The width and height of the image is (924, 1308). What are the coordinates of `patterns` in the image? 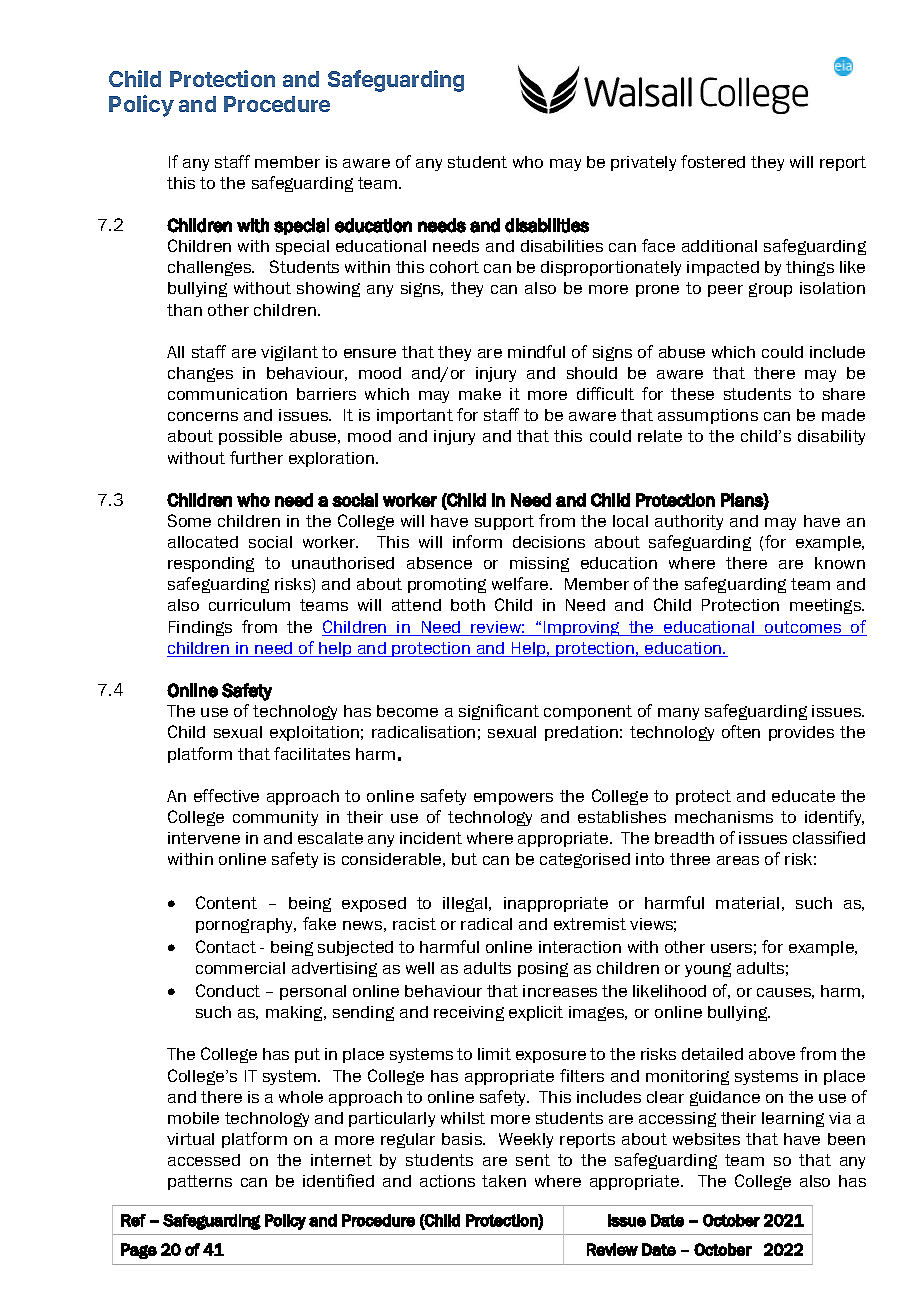 It's located at (200, 1182).
